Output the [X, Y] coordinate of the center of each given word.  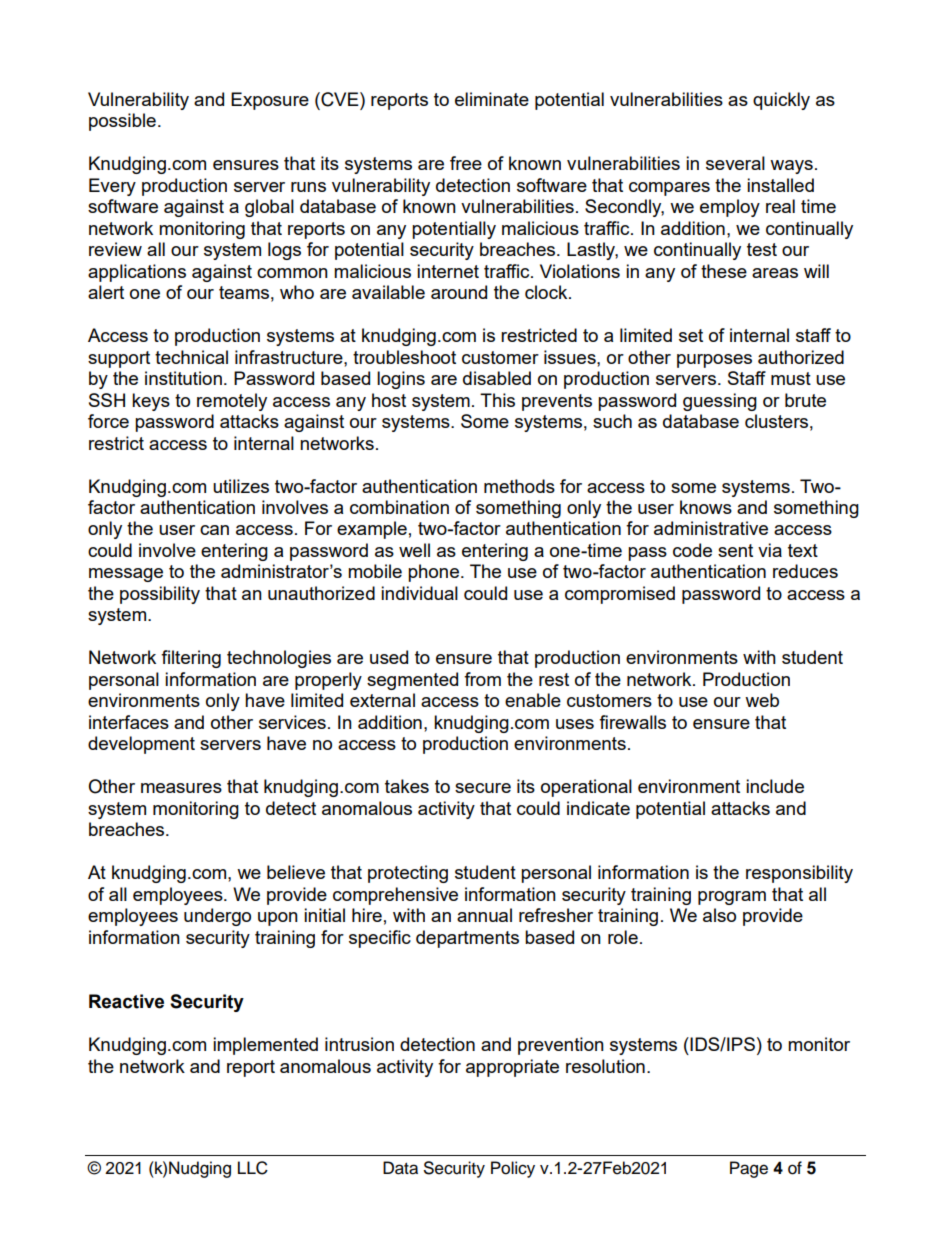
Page [749, 1169]
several [735, 163]
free [466, 163]
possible [122, 122]
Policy [513, 1169]
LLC [253, 1168]
